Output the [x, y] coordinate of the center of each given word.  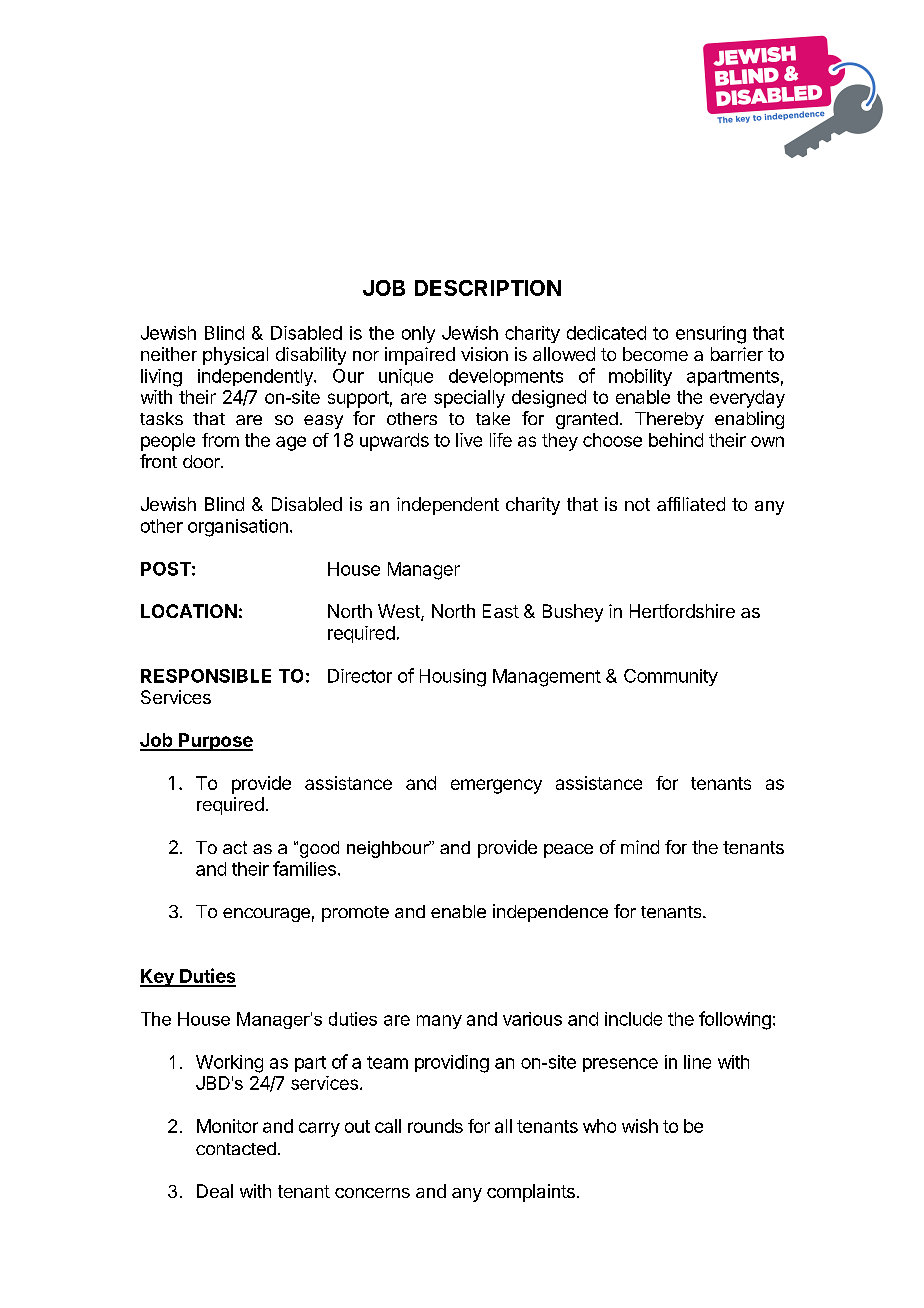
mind [640, 847]
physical [235, 356]
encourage [266, 915]
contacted [236, 1148]
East [501, 611]
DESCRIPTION [488, 288]
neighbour [389, 849]
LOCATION [189, 611]
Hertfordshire [682, 611]
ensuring [711, 335]
